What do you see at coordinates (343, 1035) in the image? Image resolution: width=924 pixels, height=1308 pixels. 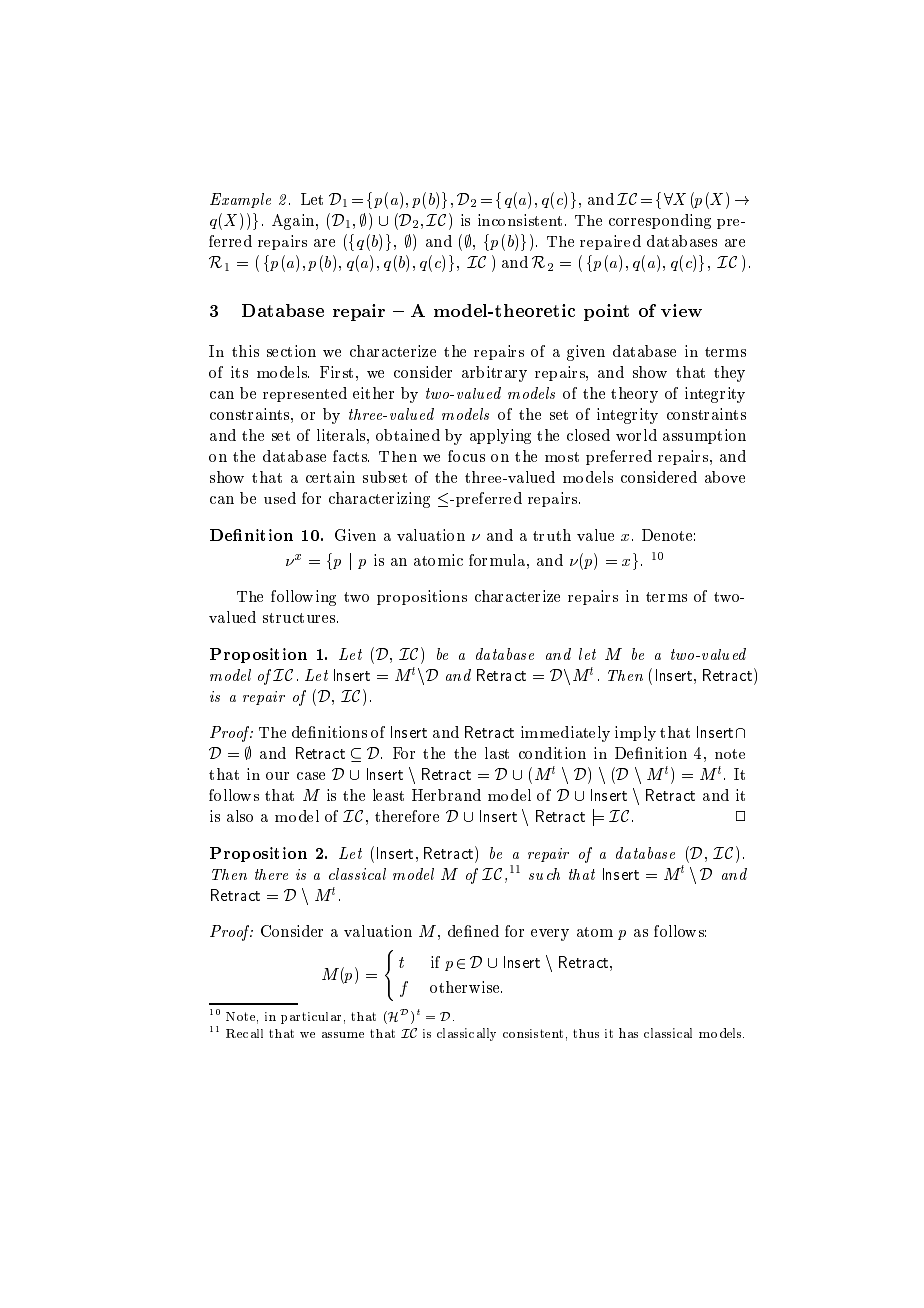 I see `assume` at bounding box center [343, 1035].
